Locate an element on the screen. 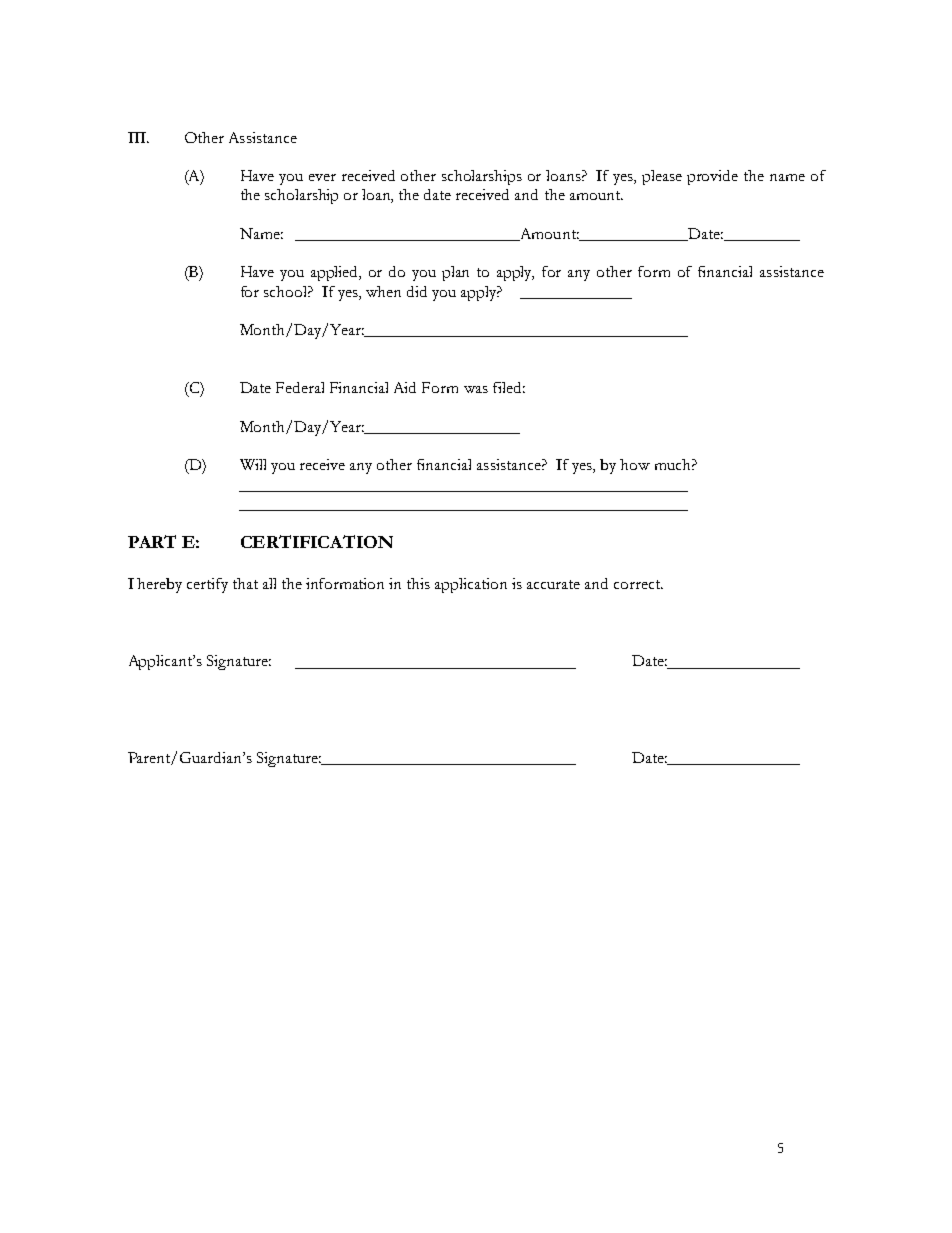 This screenshot has height=1233, width=952. correct is located at coordinates (638, 584).
